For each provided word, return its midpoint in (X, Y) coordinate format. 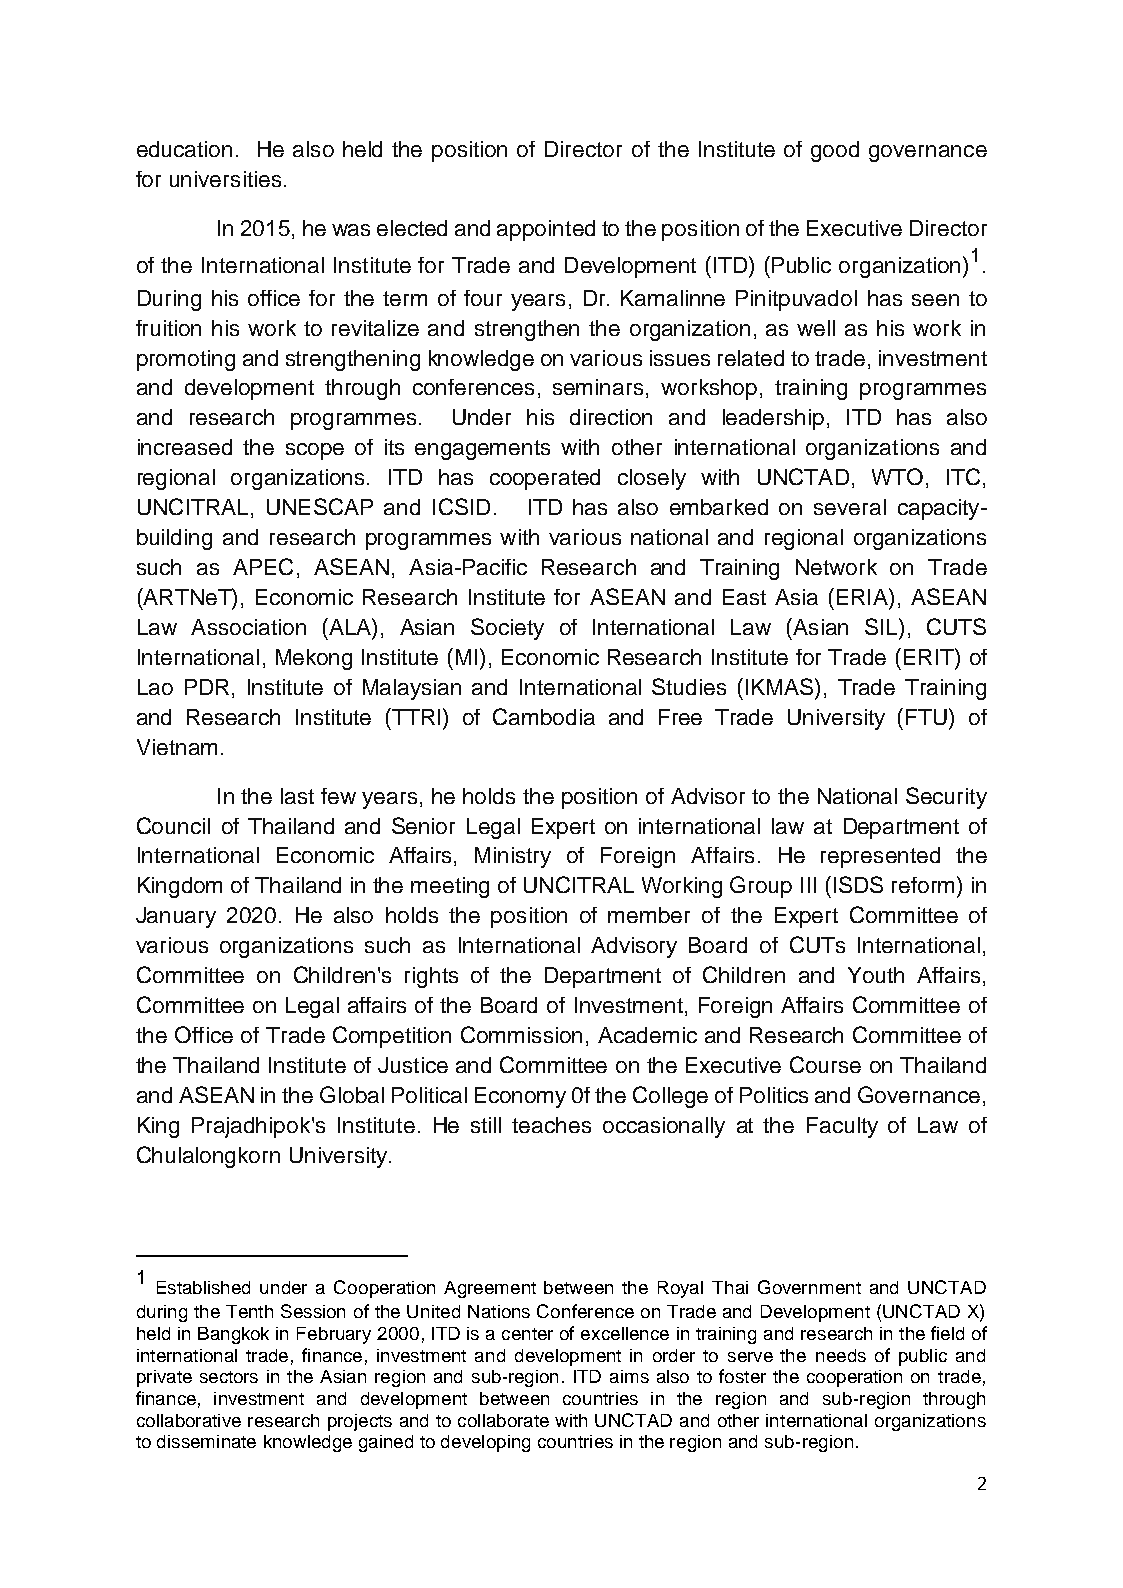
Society (507, 629)
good (835, 151)
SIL (882, 626)
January (176, 917)
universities (225, 179)
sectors (229, 1377)
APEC (263, 566)
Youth (876, 975)
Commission (521, 1034)
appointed (546, 230)
